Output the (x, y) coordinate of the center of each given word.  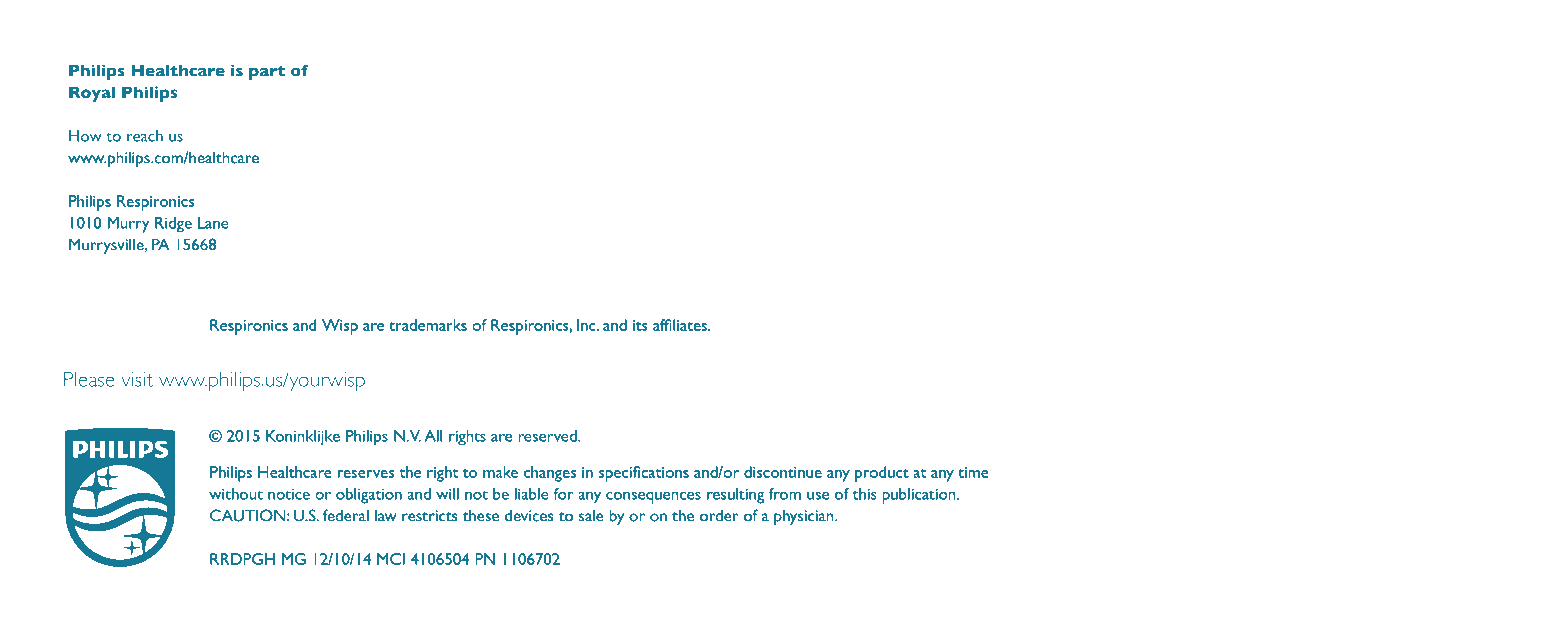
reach (145, 136)
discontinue (783, 472)
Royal (92, 94)
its (640, 325)
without (236, 494)
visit (137, 379)
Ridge (173, 225)
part (267, 72)
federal (346, 515)
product (882, 474)
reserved (548, 436)
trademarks (428, 325)
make (500, 472)
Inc (587, 325)
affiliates (681, 325)
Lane (213, 223)
